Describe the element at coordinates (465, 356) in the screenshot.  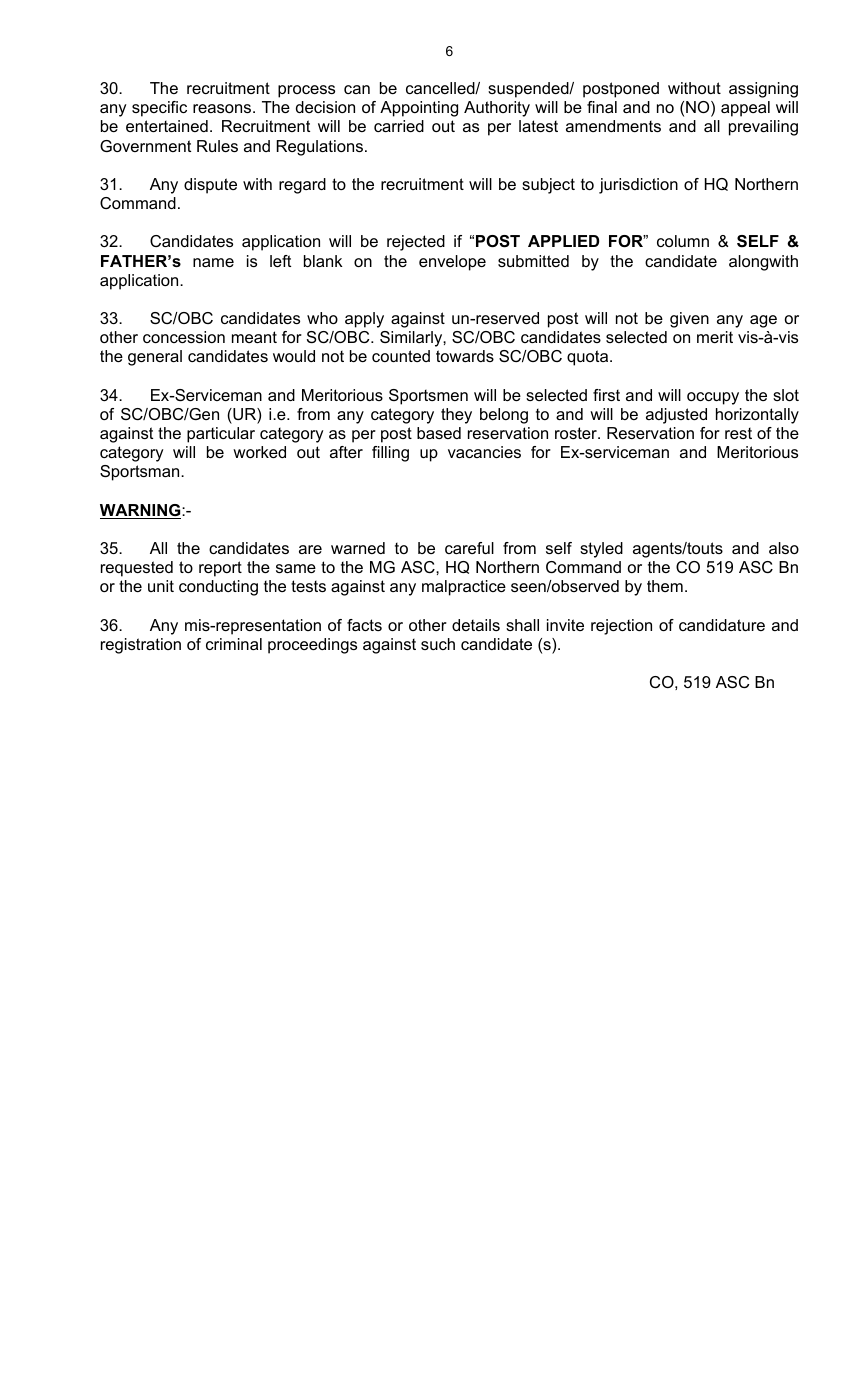
I see `towards` at that location.
